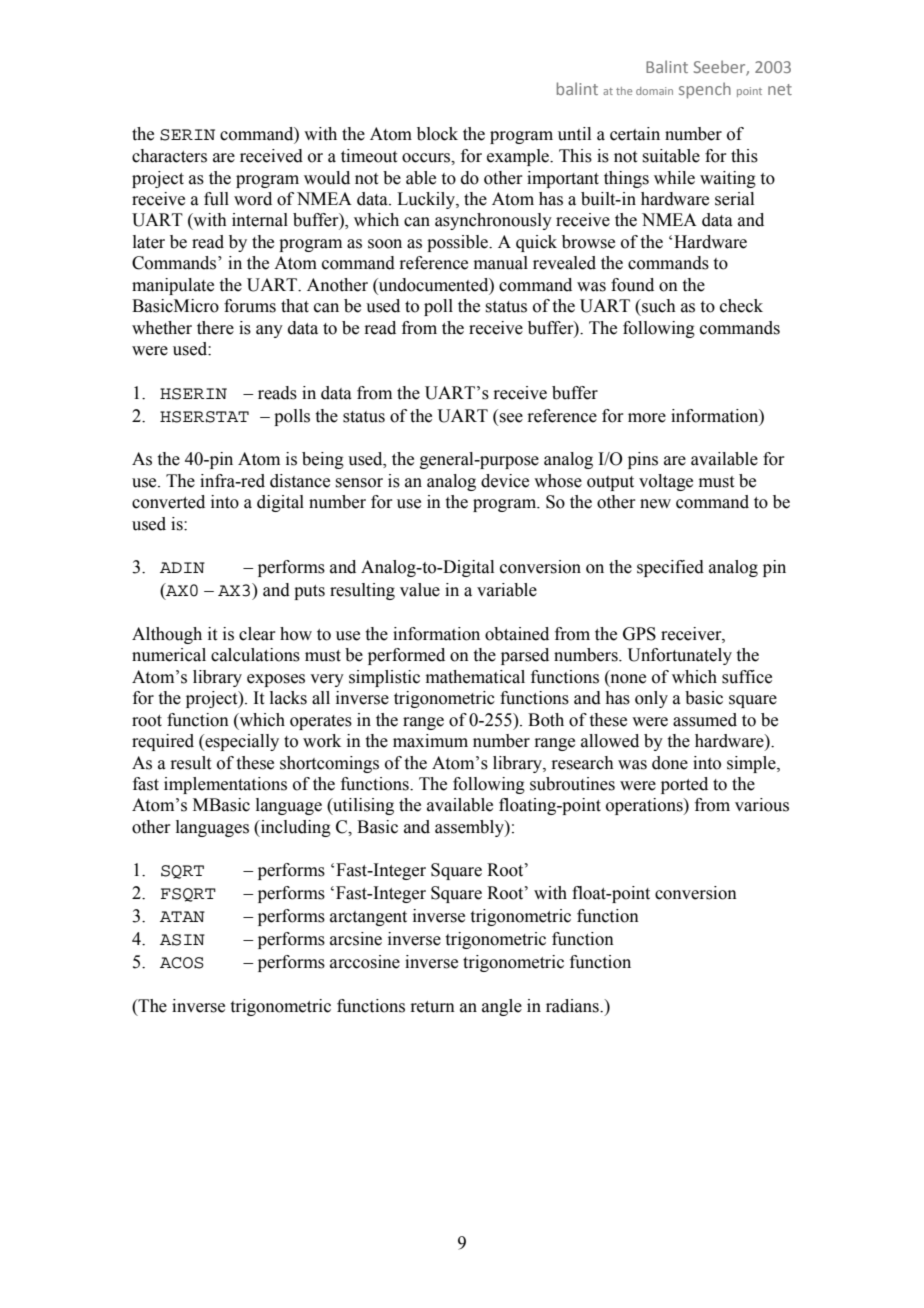 The image size is (924, 1308). Describe the element at coordinates (182, 963) in the screenshot. I see `ACOS` at that location.
